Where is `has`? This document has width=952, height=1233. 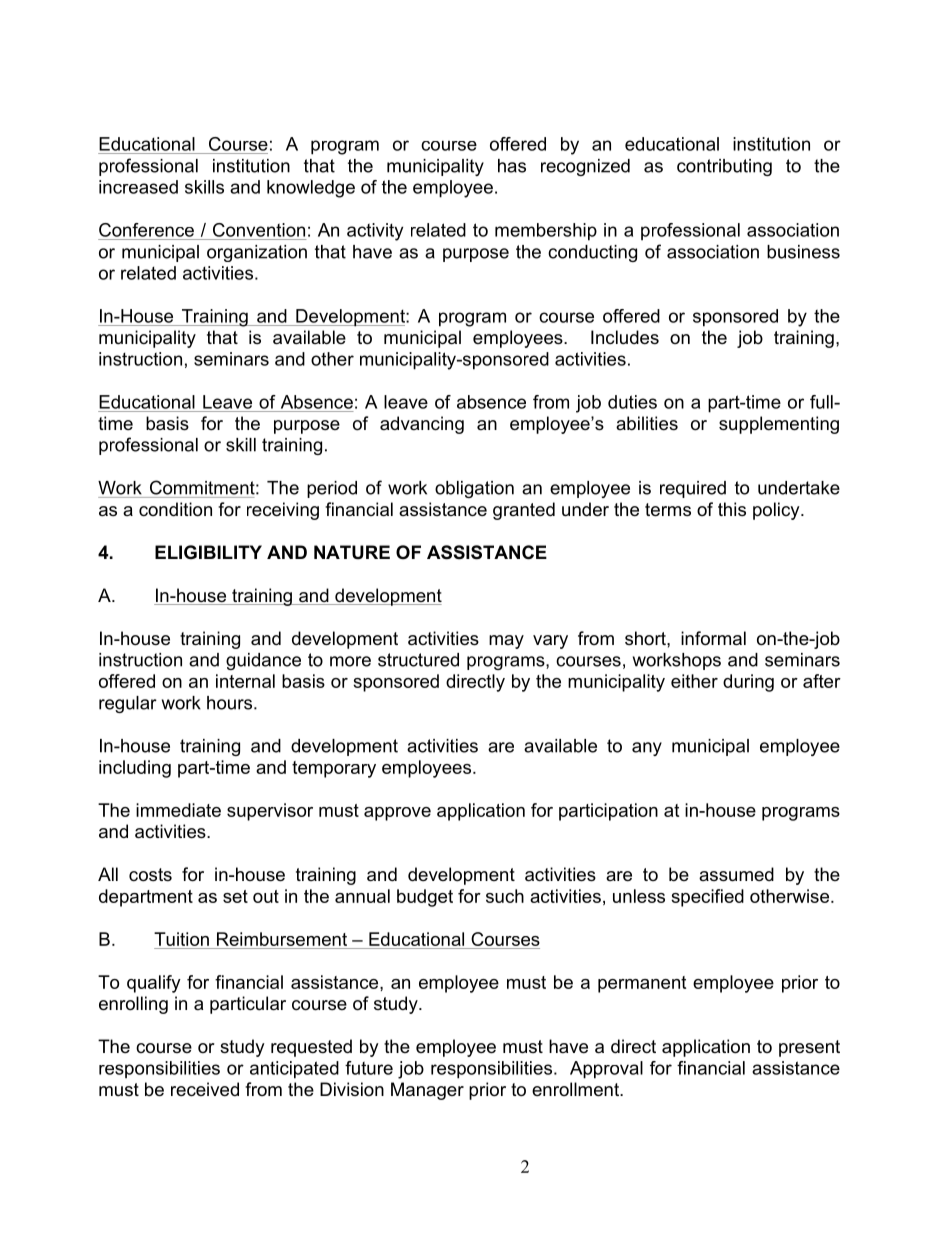 has is located at coordinates (512, 166).
